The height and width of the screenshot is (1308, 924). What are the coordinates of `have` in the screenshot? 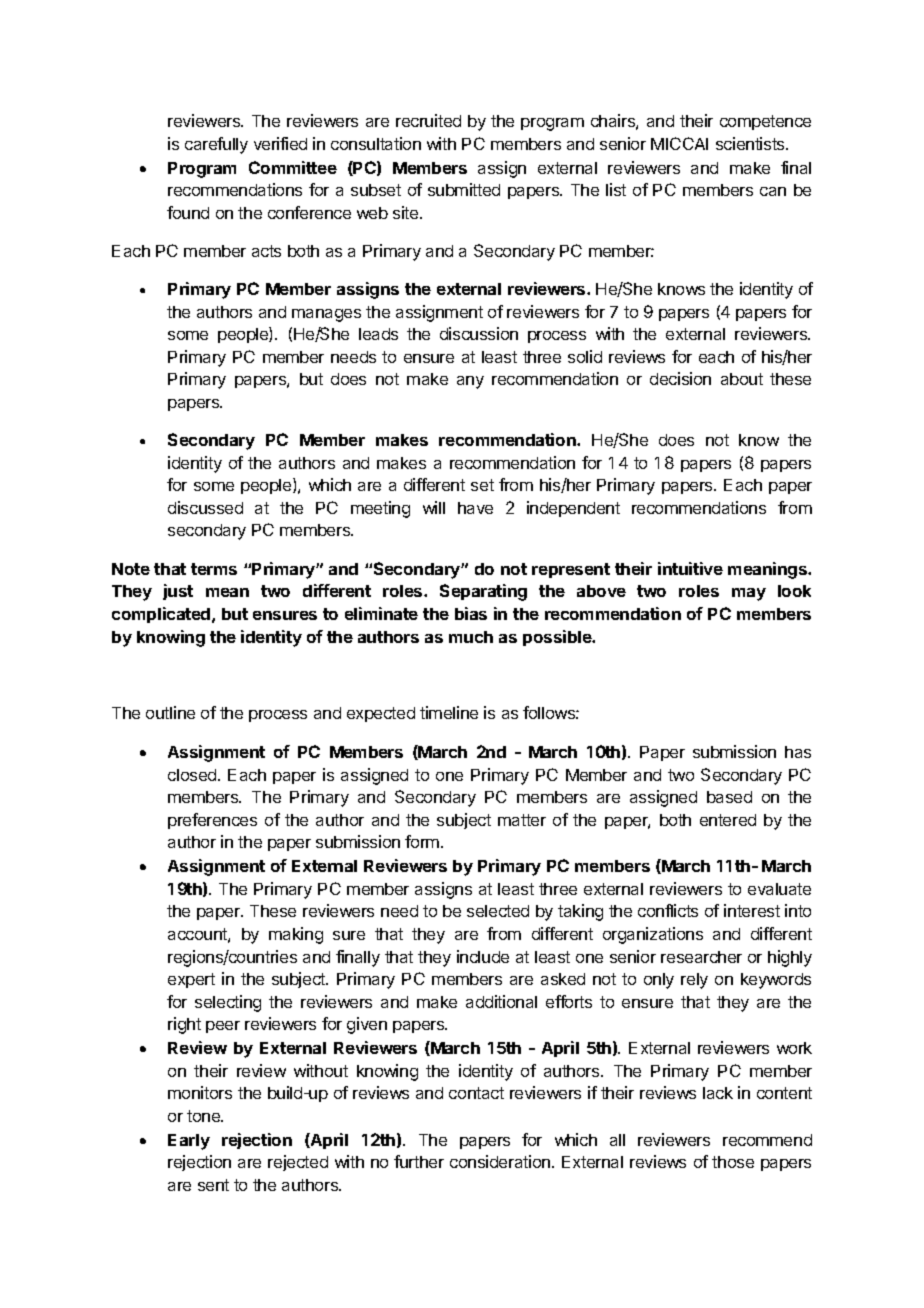 It's located at (475, 508).
